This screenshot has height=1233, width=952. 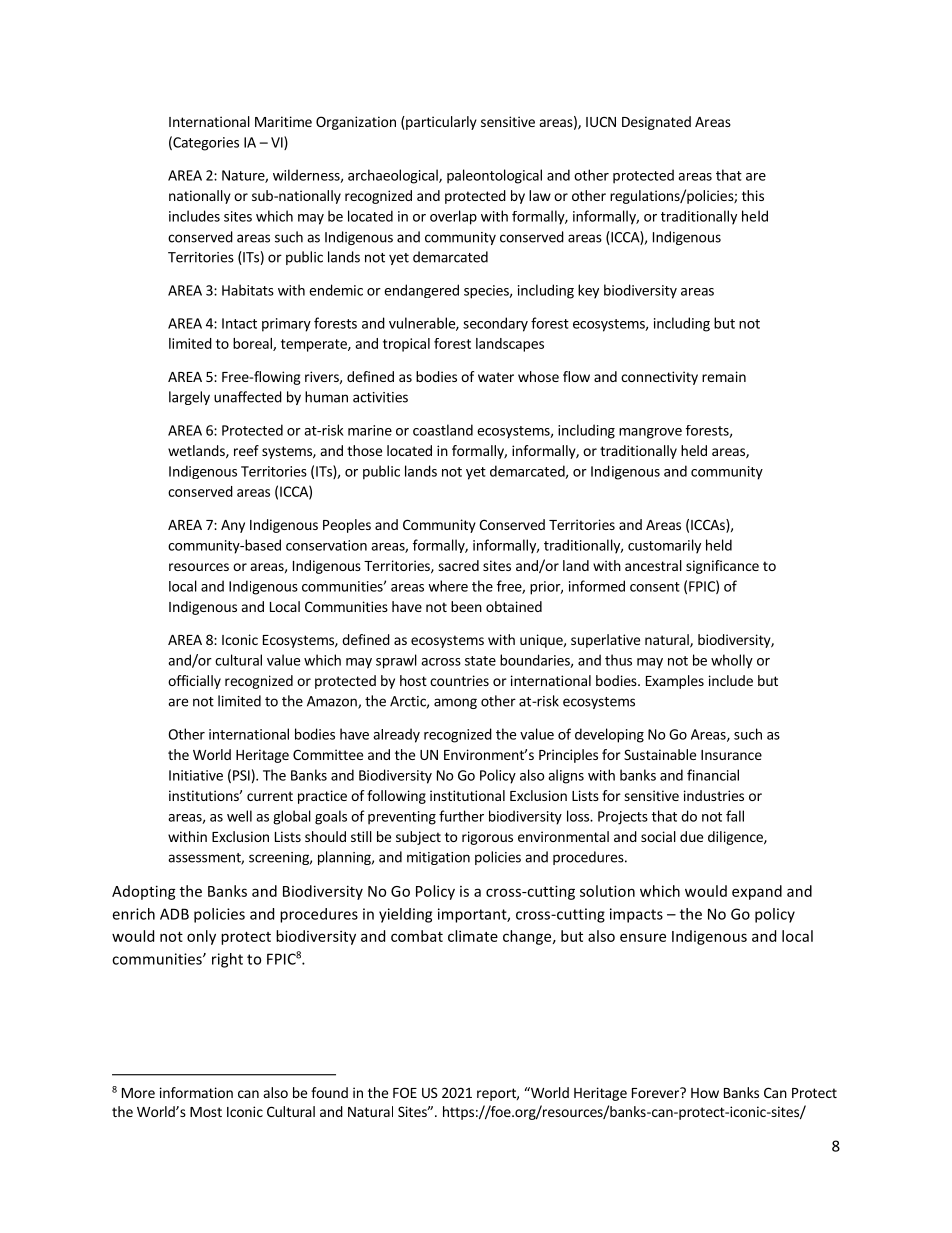 What do you see at coordinates (655, 587) in the screenshot?
I see `consent` at bounding box center [655, 587].
